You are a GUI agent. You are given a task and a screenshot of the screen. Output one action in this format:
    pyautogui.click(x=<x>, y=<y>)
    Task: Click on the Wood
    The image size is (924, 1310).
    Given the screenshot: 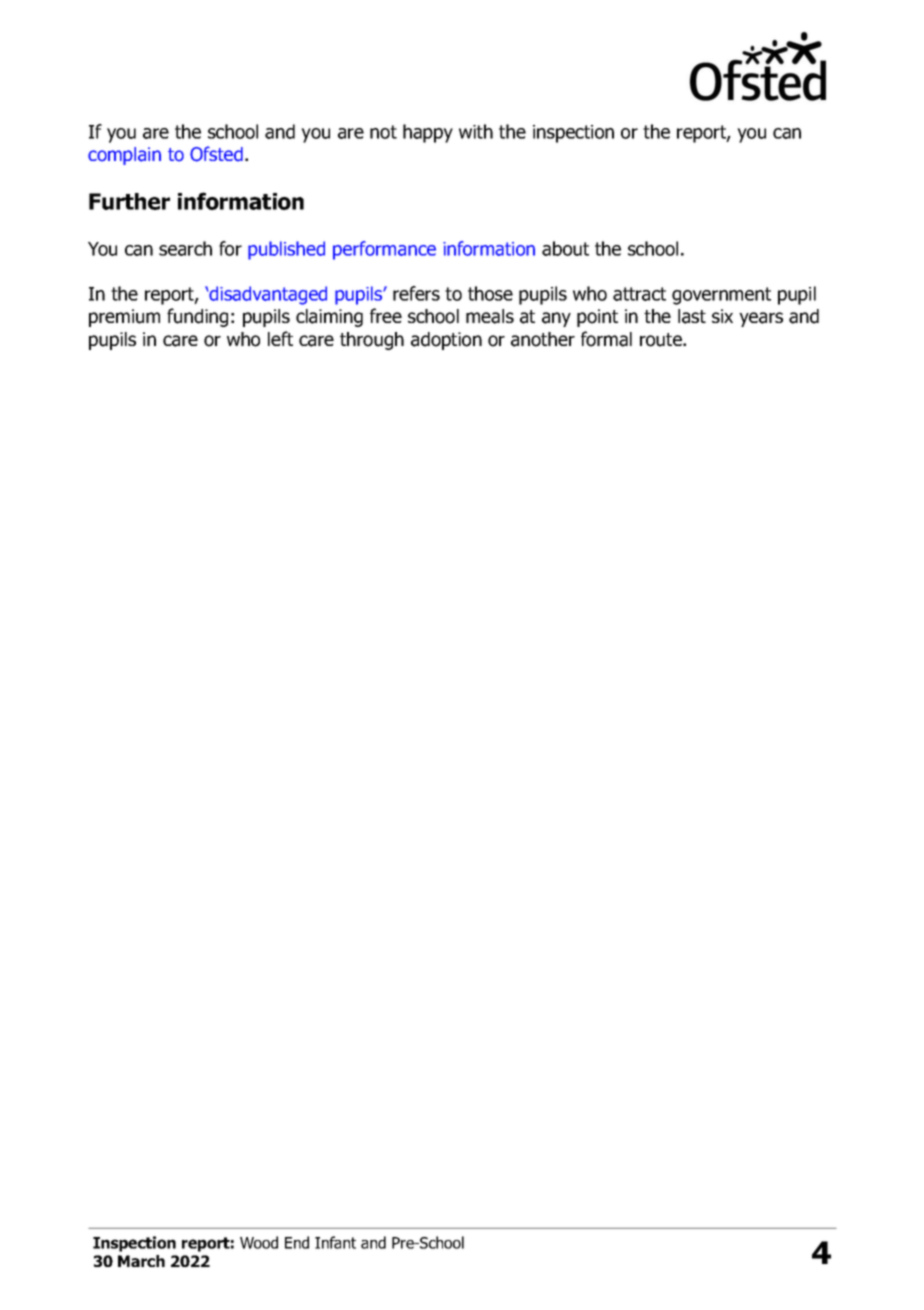 What is the action you would take?
    pyautogui.click(x=259, y=1242)
